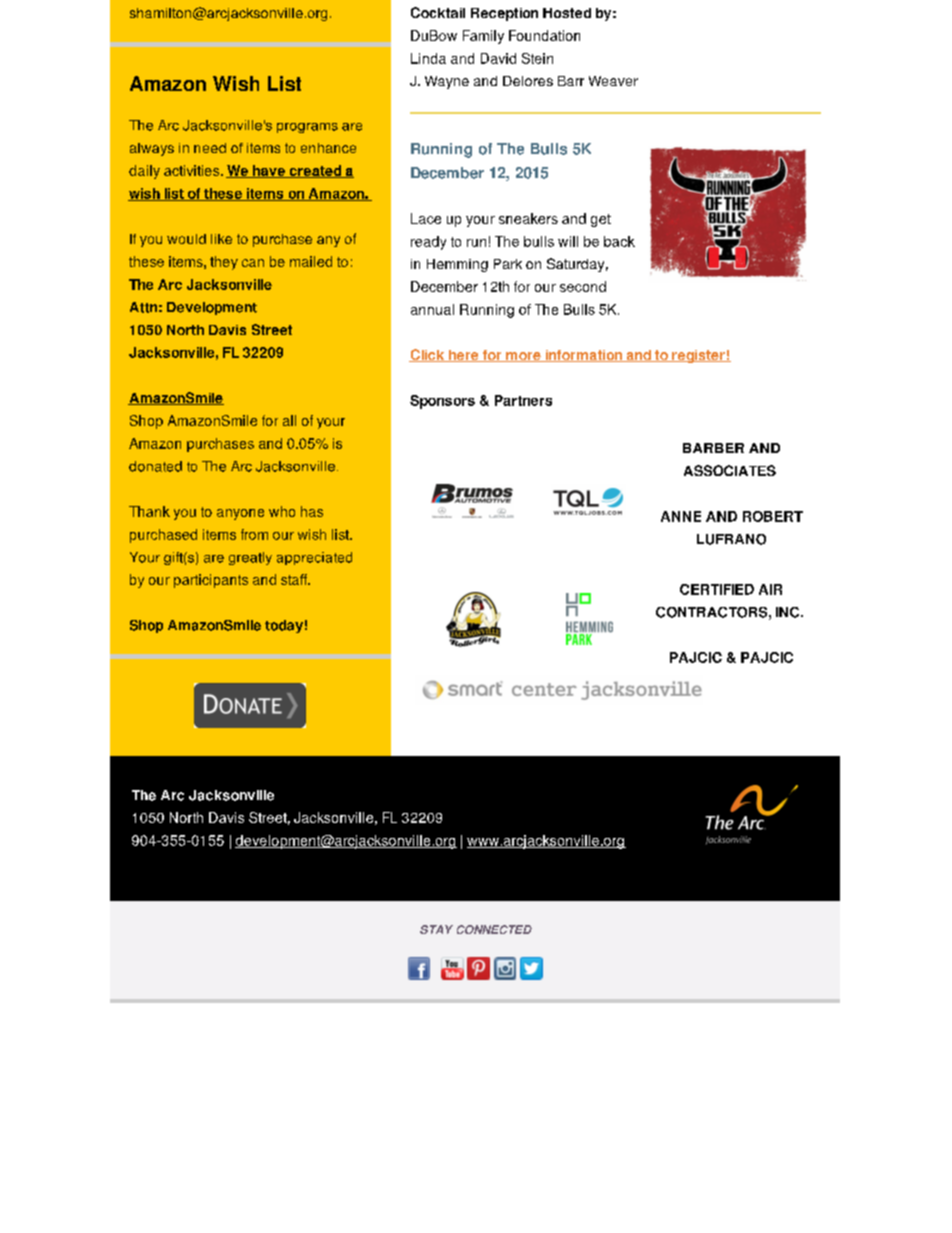 This image has width=952, height=1233. I want to click on Family, so click(483, 37).
